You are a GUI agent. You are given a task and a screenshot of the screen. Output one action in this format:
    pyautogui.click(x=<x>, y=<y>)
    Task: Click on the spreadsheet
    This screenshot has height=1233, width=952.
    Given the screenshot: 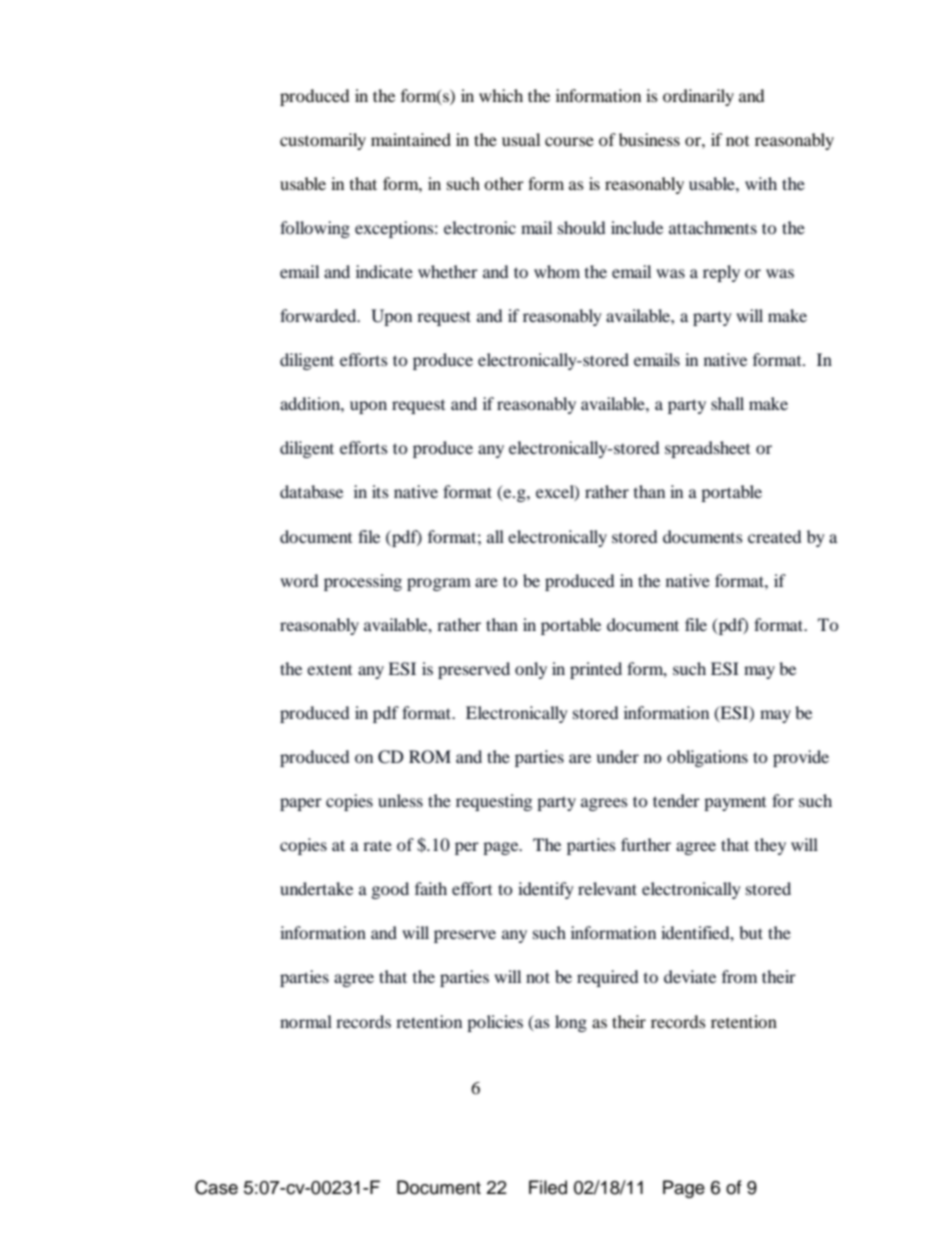 What is the action you would take?
    pyautogui.click(x=707, y=449)
